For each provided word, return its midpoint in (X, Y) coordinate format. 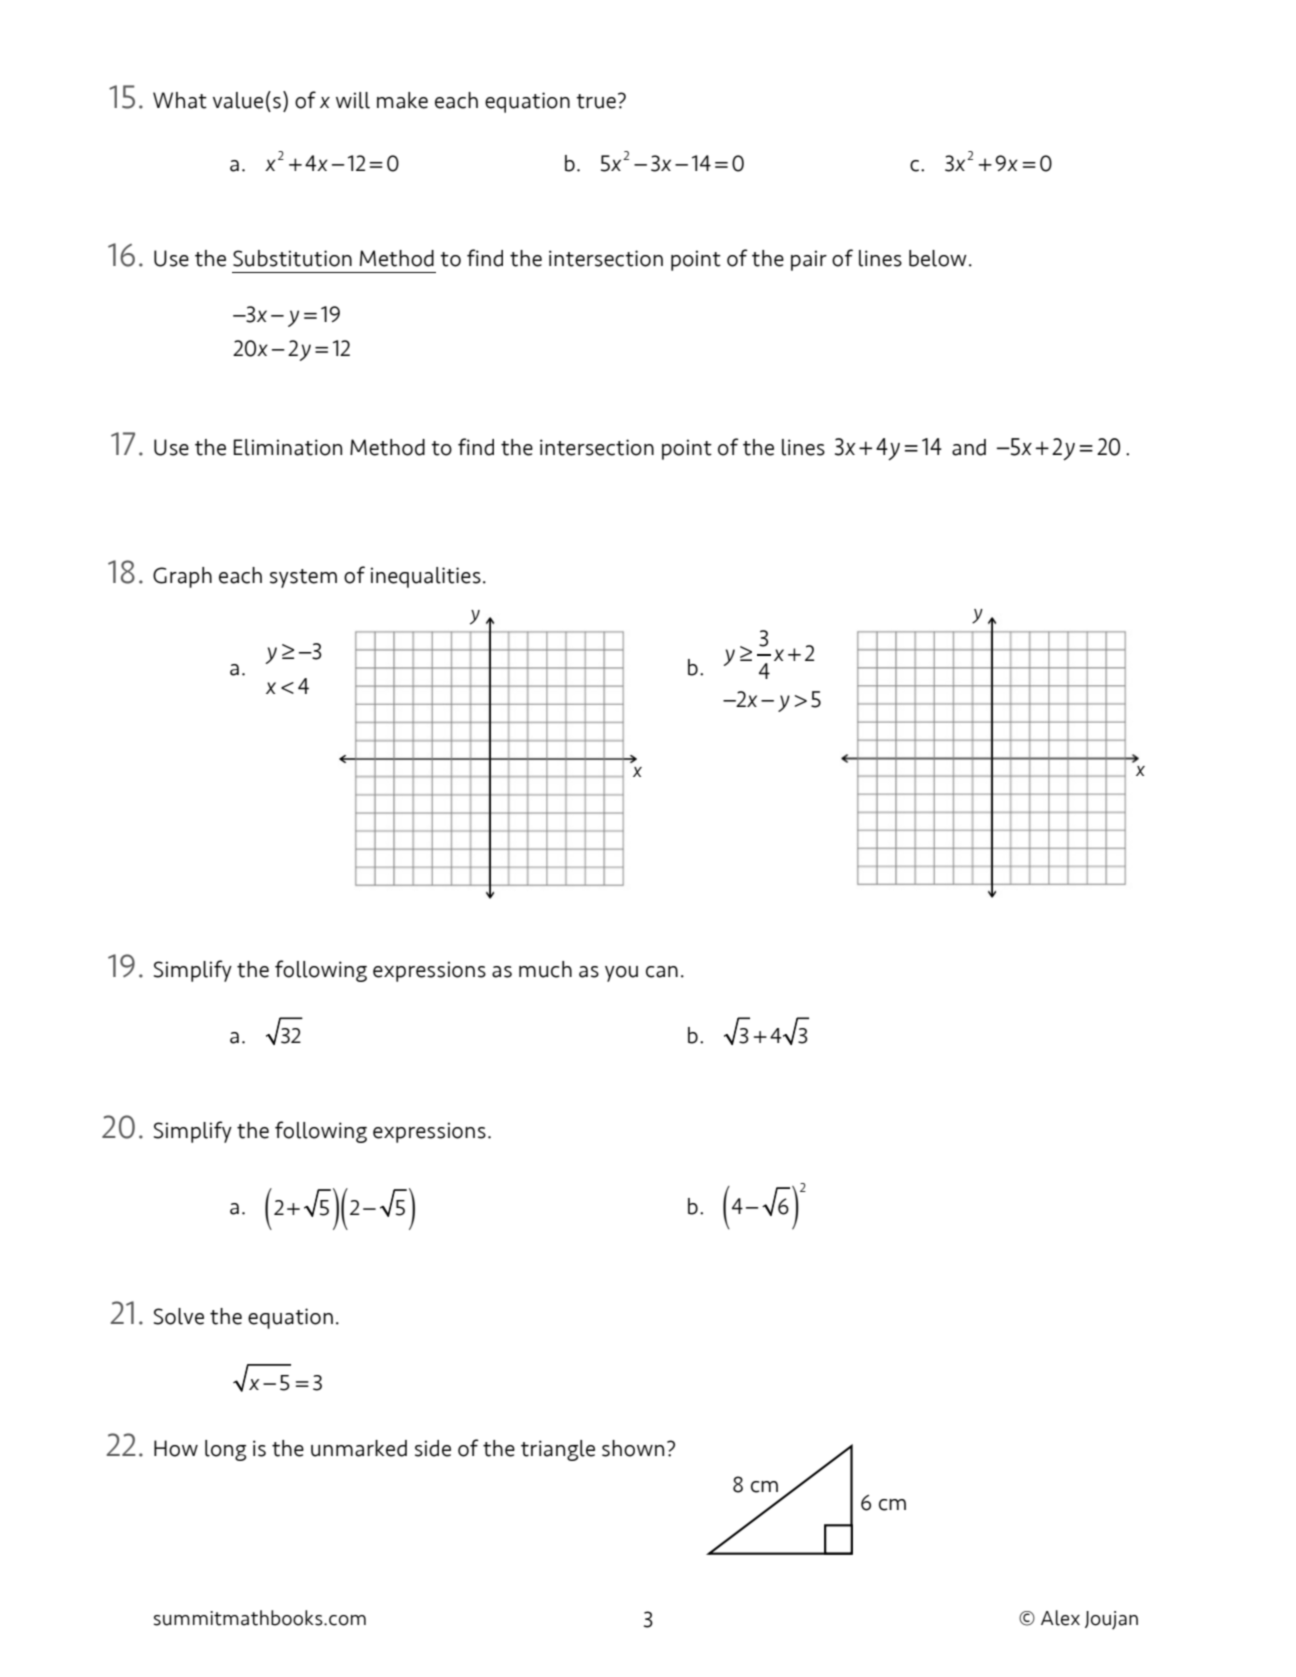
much (545, 969)
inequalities (425, 577)
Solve (179, 1316)
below (938, 258)
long (225, 1450)
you (621, 974)
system (303, 578)
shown (633, 1448)
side (433, 1448)
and (969, 447)
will (353, 100)
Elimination (288, 447)
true (596, 101)
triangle (558, 1450)
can (662, 972)
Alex (1060, 1618)
